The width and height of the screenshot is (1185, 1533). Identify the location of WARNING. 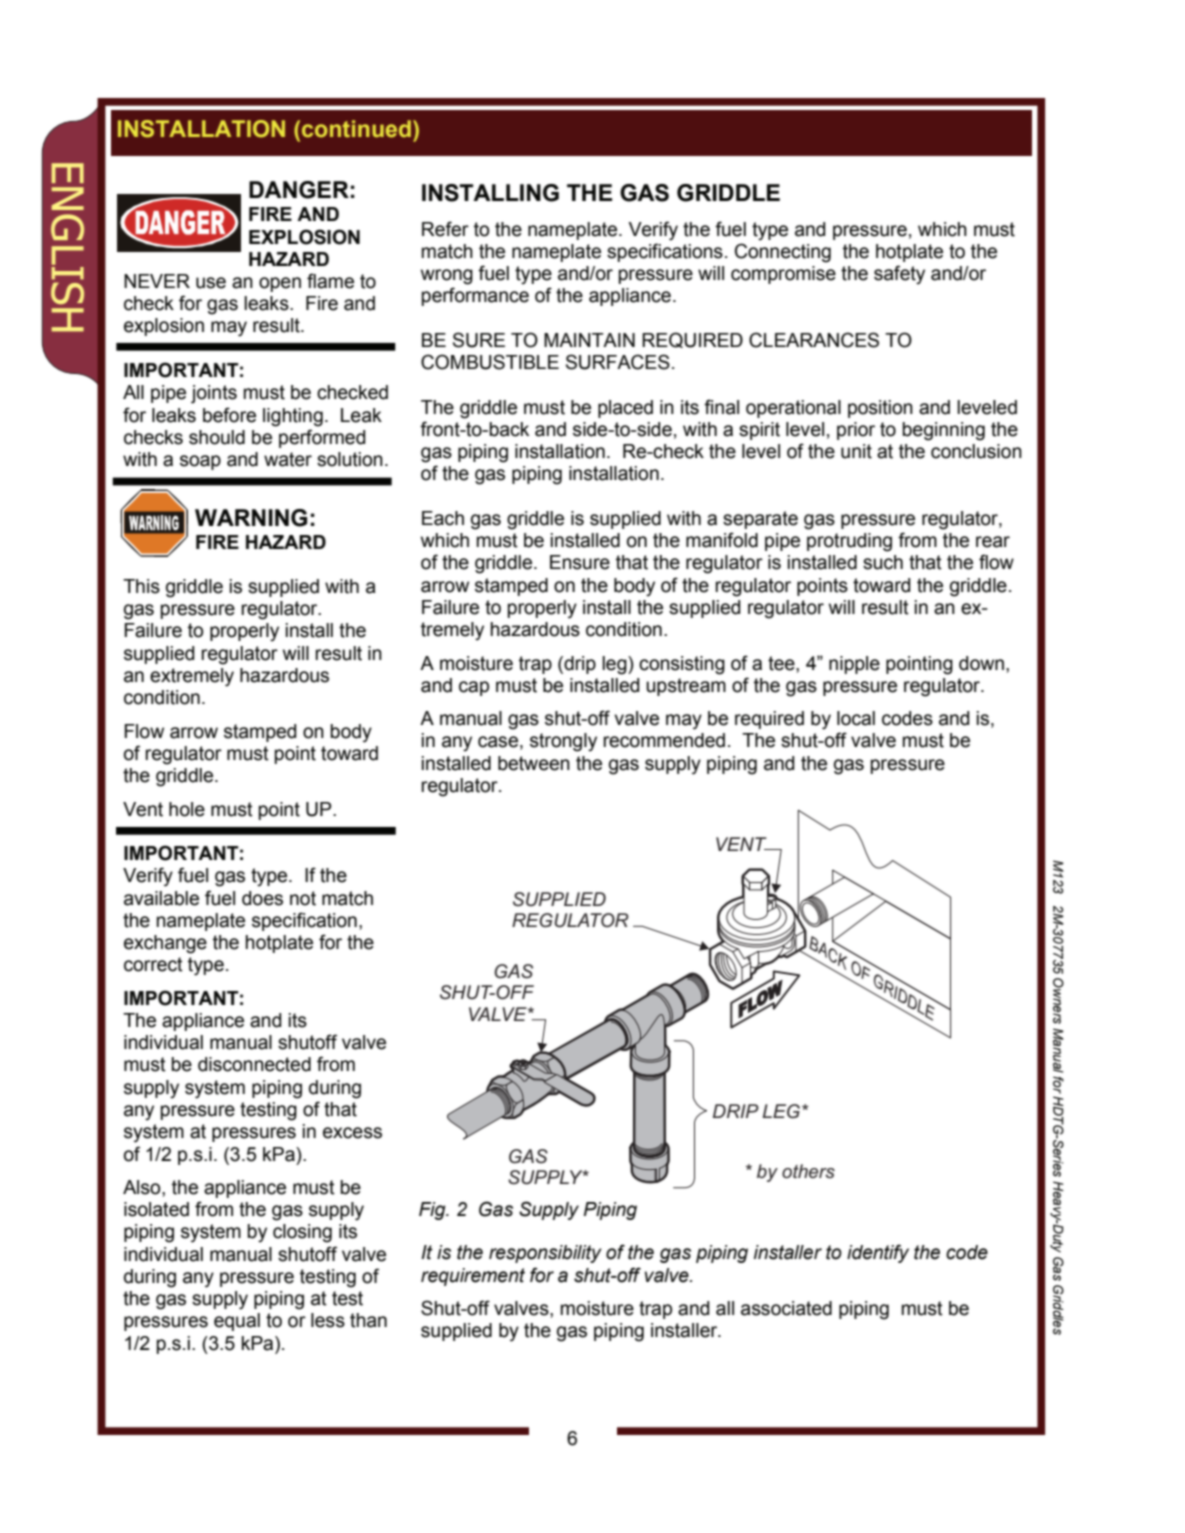
(251, 518).
